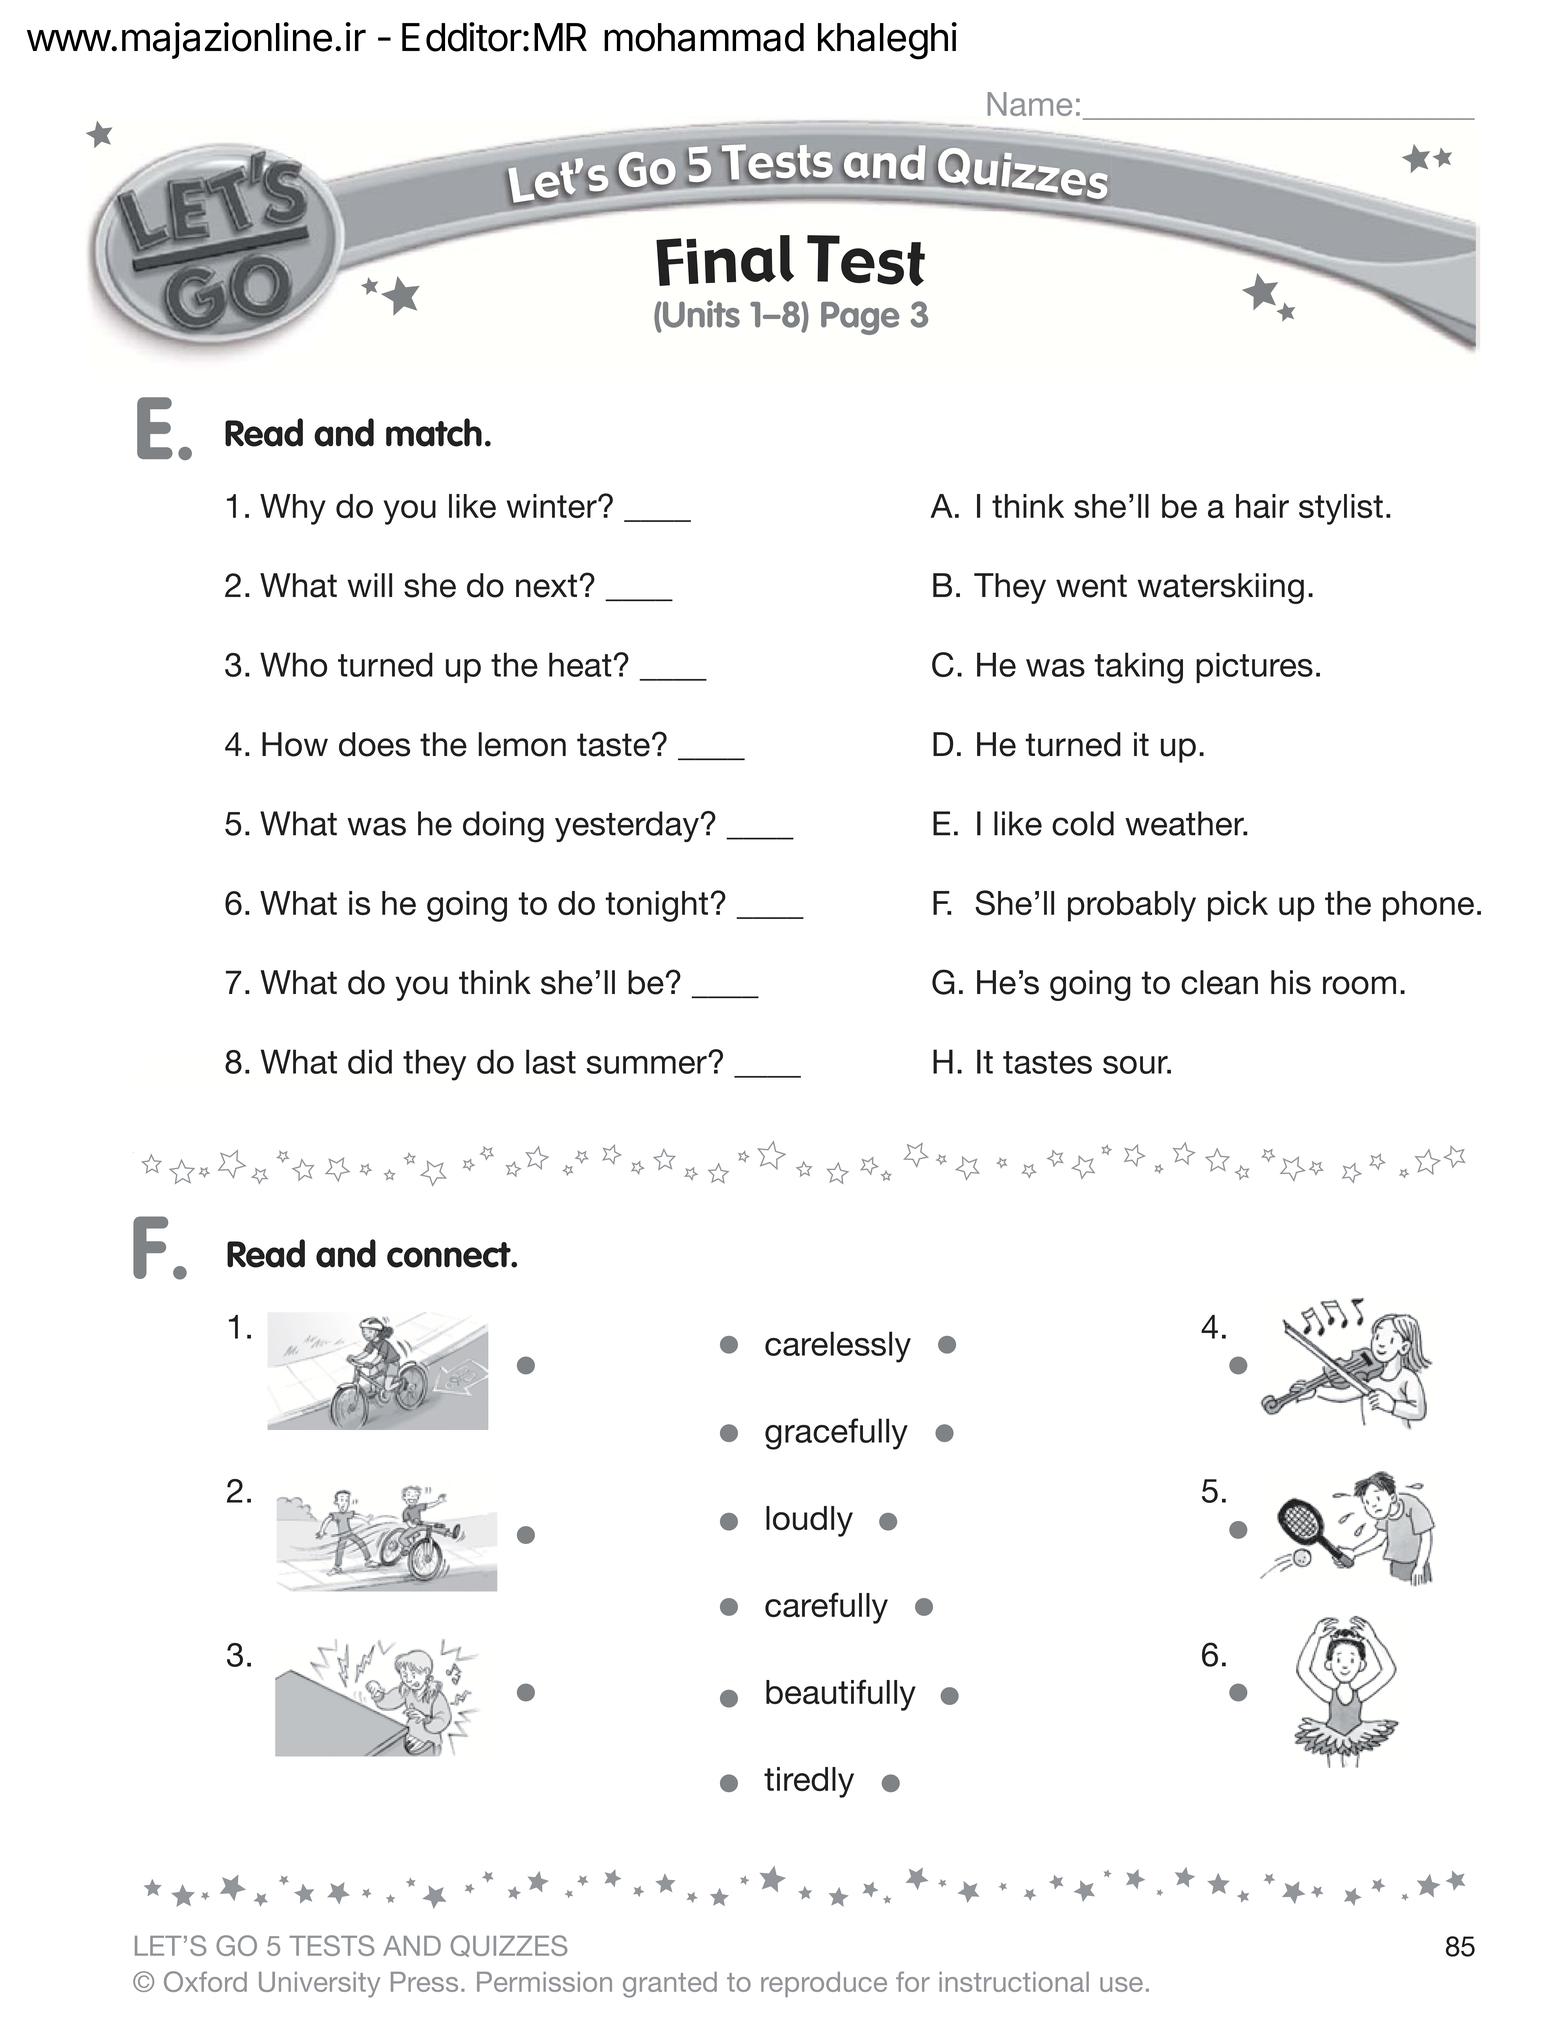  Describe the element at coordinates (319, 1985) in the screenshot. I see `University` at that location.
